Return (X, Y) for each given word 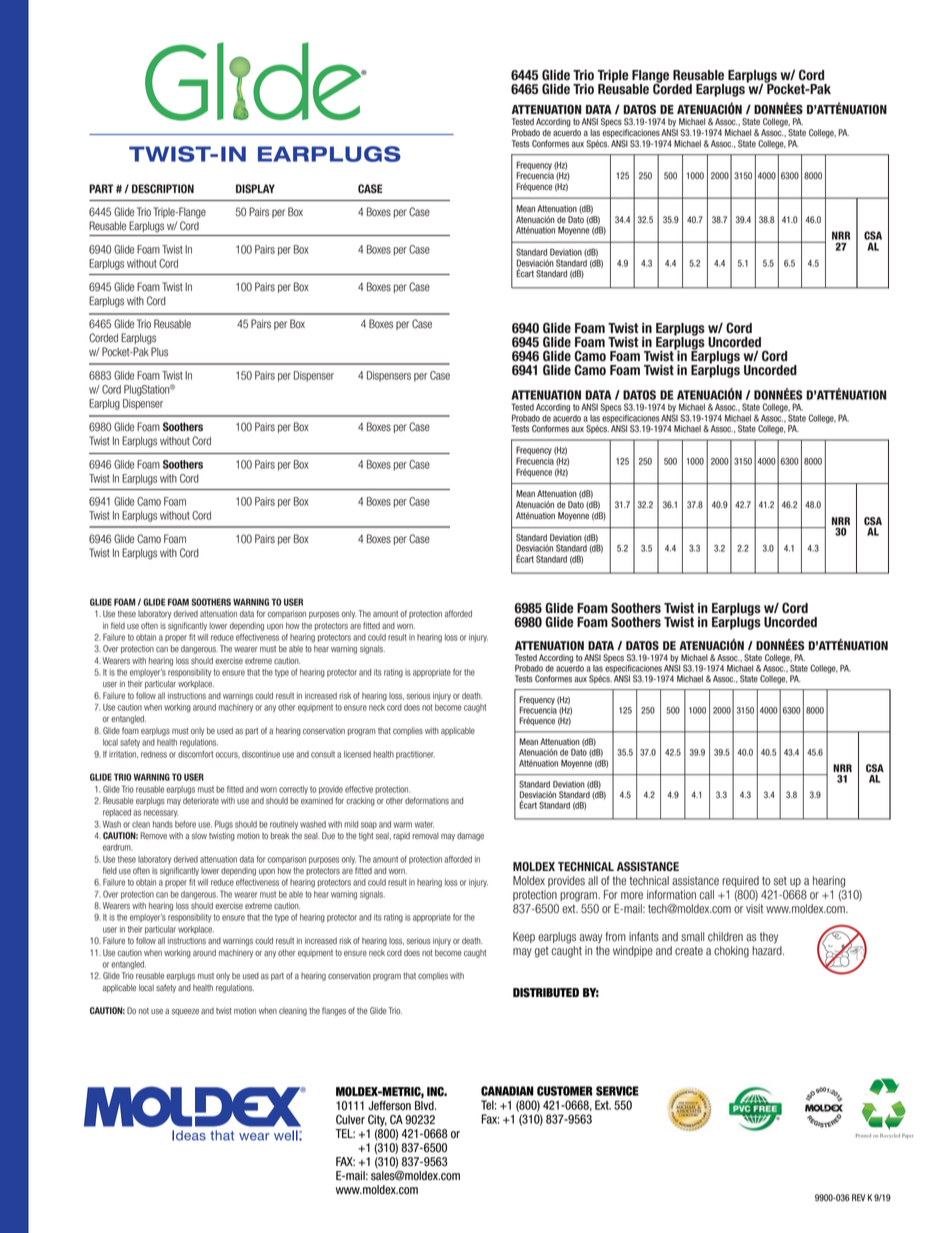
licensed (357, 754)
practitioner (415, 755)
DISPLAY (255, 188)
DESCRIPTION (163, 188)
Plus (159, 352)
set (780, 881)
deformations (427, 800)
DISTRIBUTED (546, 993)
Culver (350, 1120)
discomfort (195, 754)
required (740, 881)
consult (323, 754)
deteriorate (201, 800)
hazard (768, 951)
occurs (228, 755)
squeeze (185, 1012)
